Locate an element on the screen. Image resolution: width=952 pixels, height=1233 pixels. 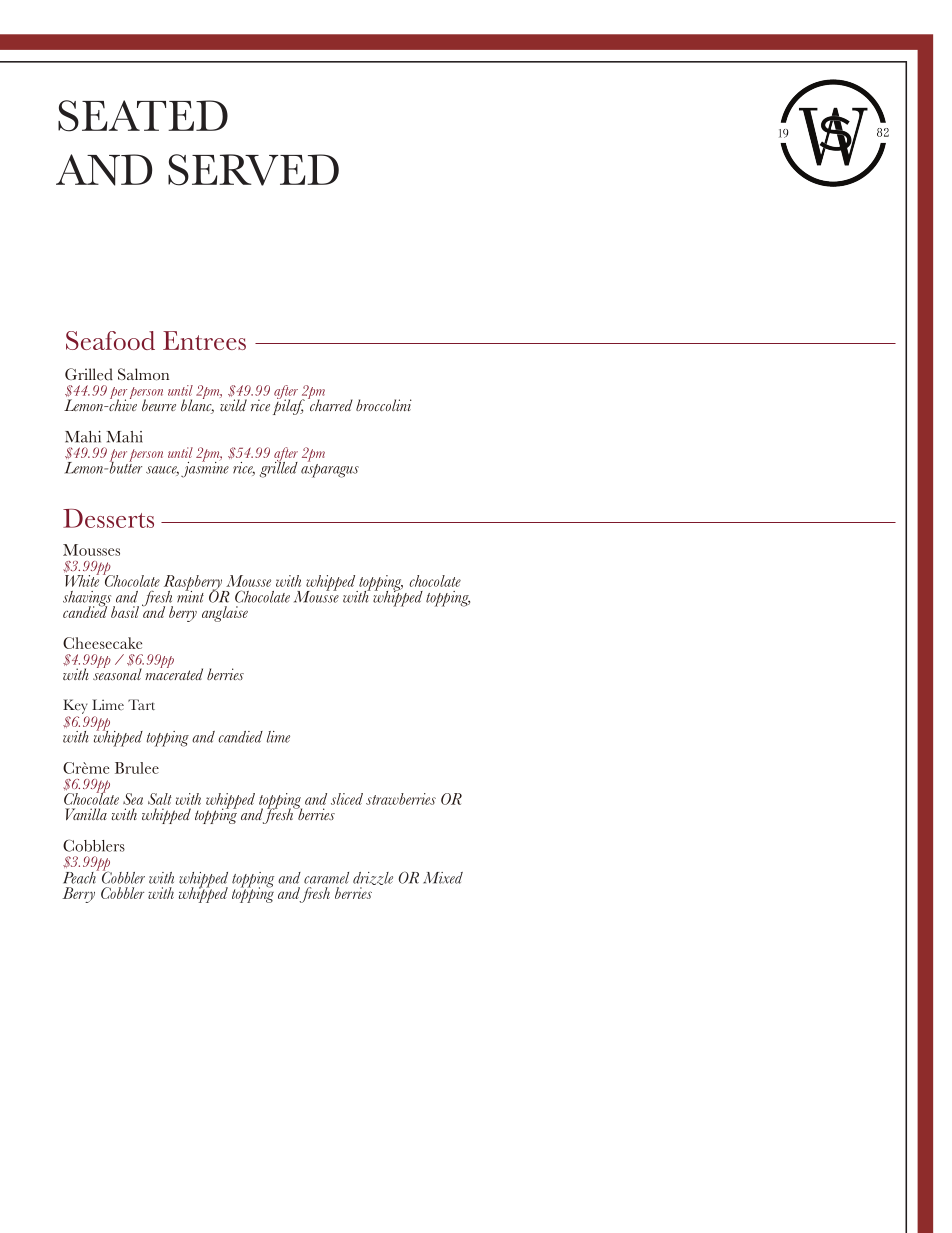
Seafood is located at coordinates (110, 340).
